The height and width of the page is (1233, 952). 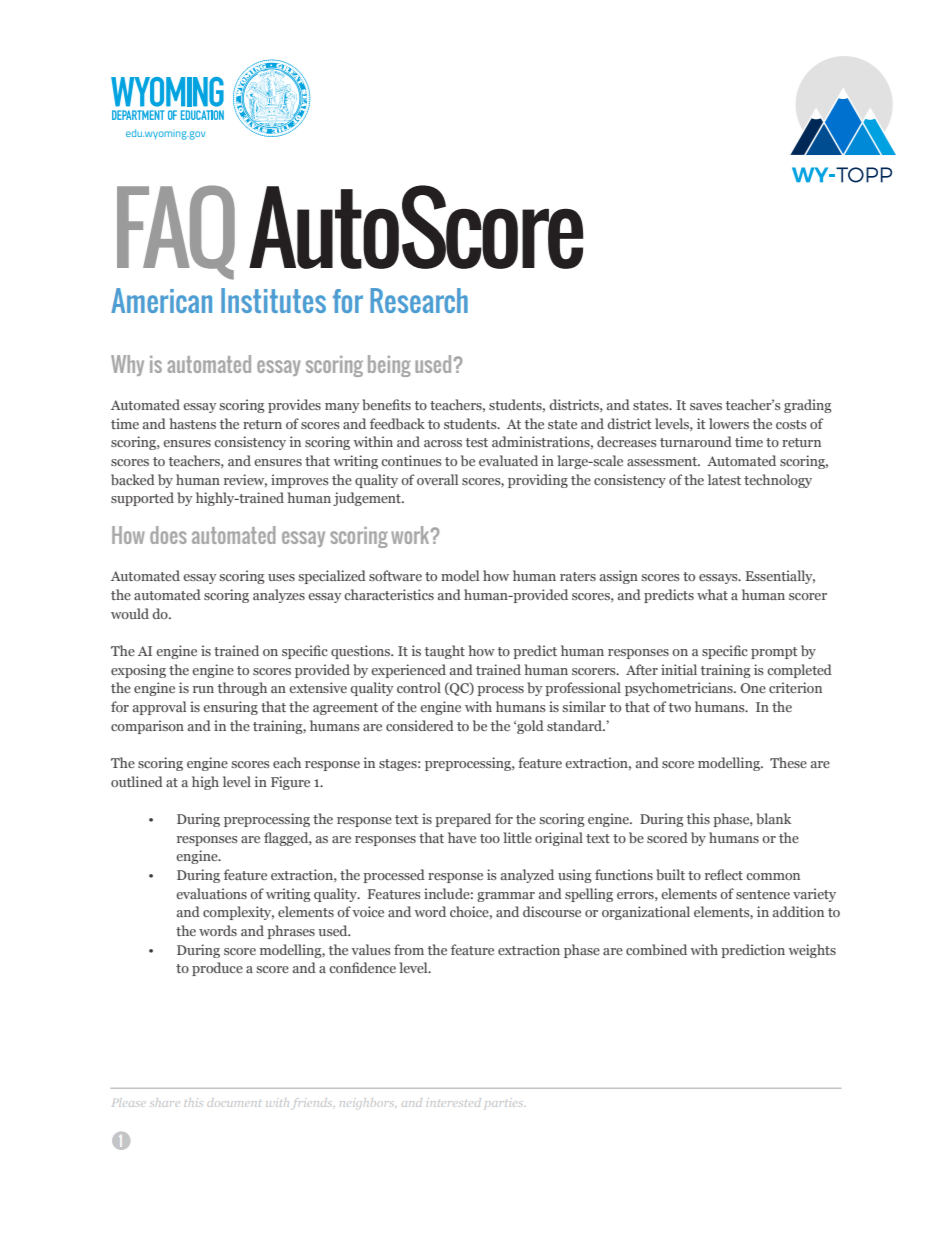 I want to click on weights, so click(x=812, y=951).
